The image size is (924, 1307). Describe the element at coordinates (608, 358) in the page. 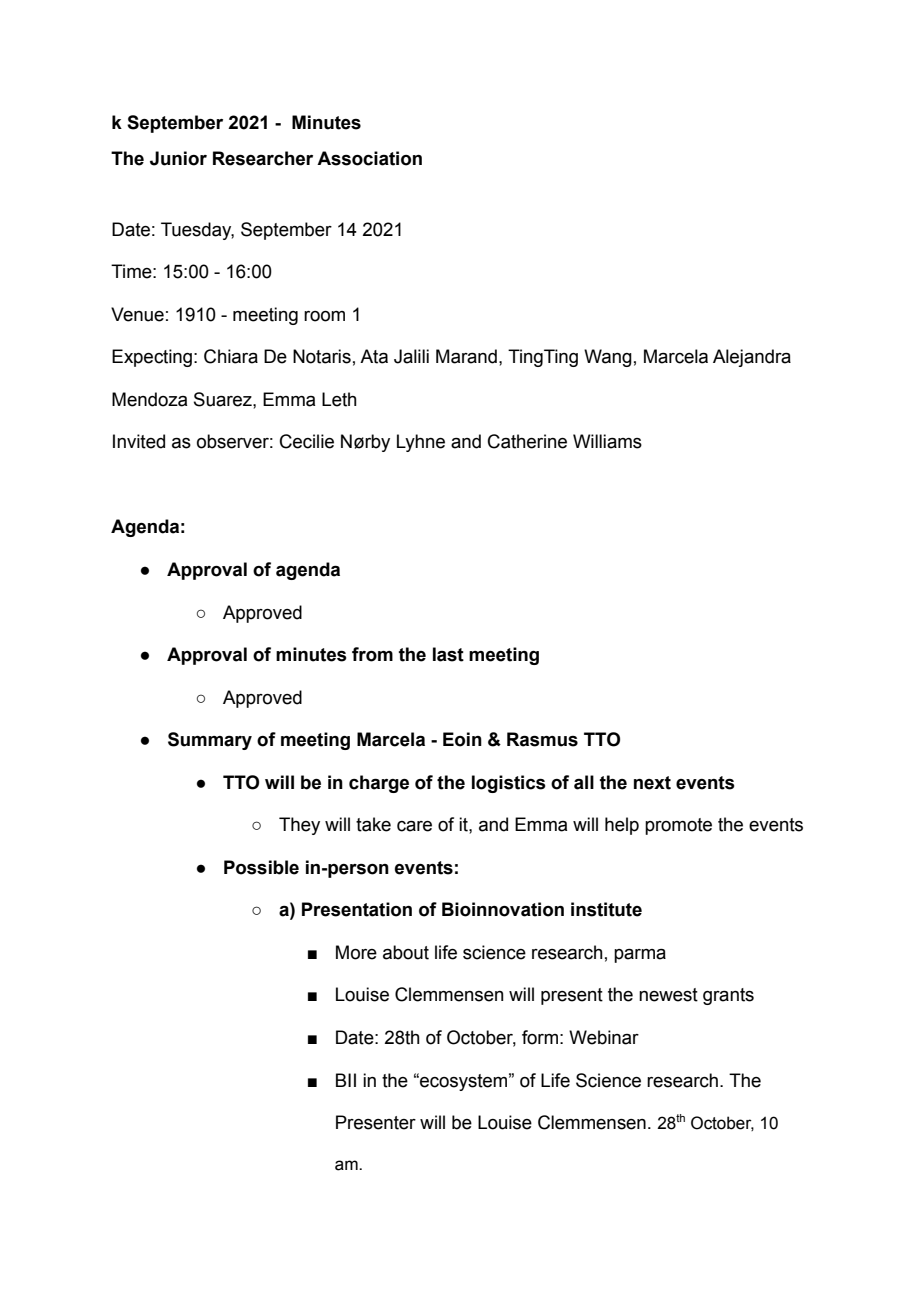

I see `Wang` at that location.
